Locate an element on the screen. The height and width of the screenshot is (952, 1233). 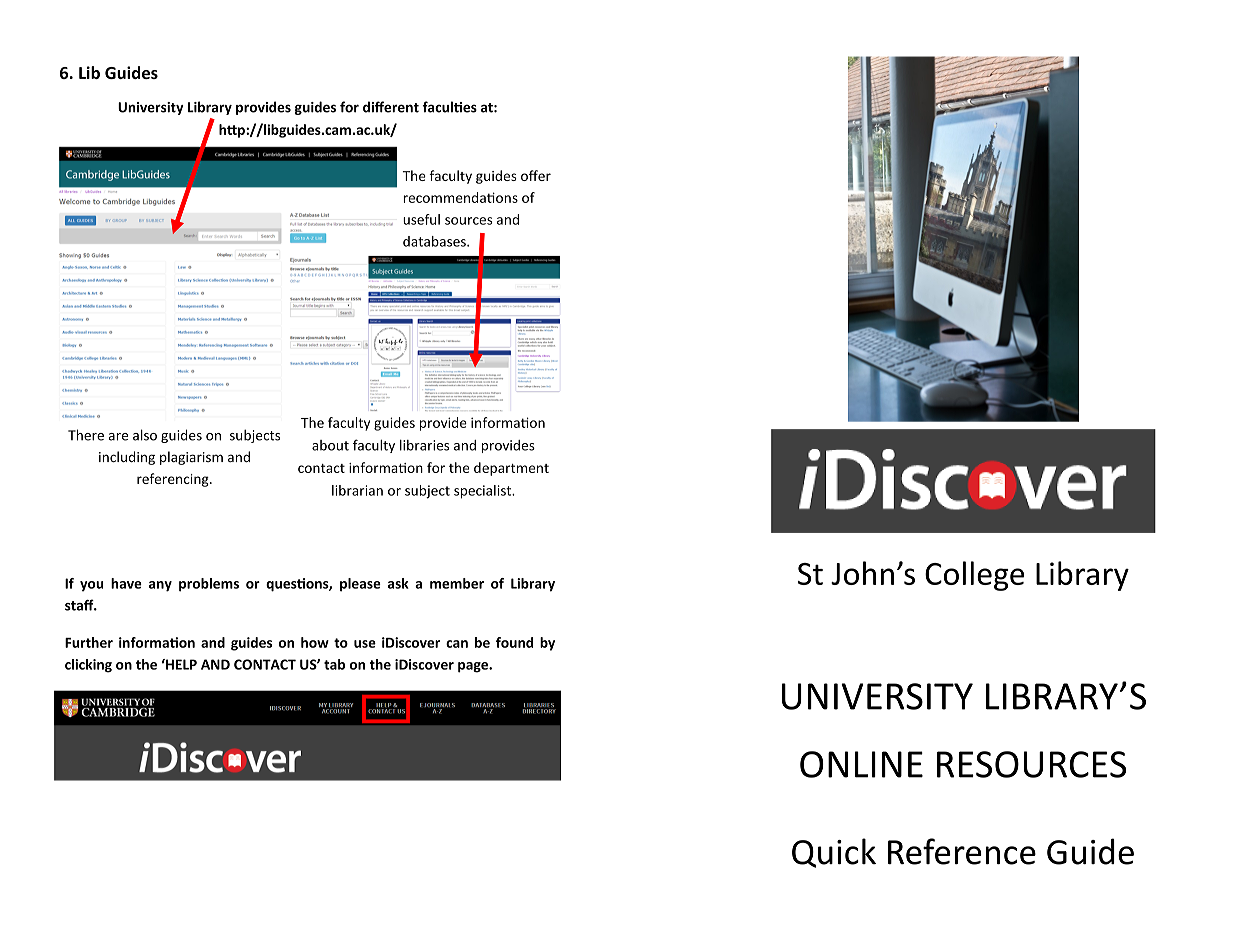
referencing is located at coordinates (174, 480).
